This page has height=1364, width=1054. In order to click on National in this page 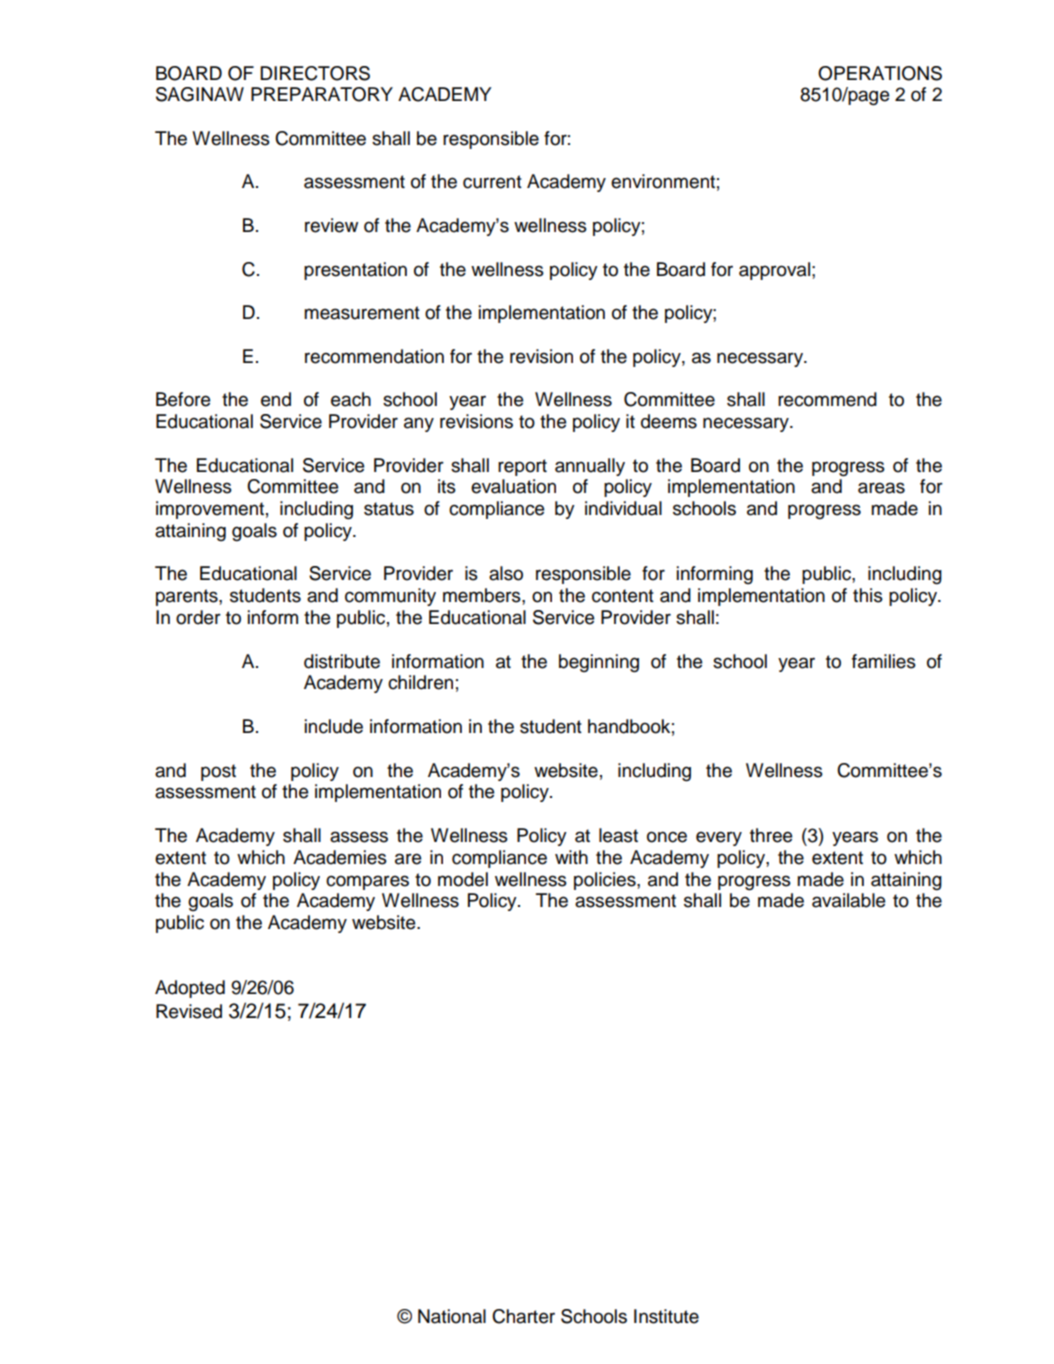, I will do `click(452, 1316)`.
